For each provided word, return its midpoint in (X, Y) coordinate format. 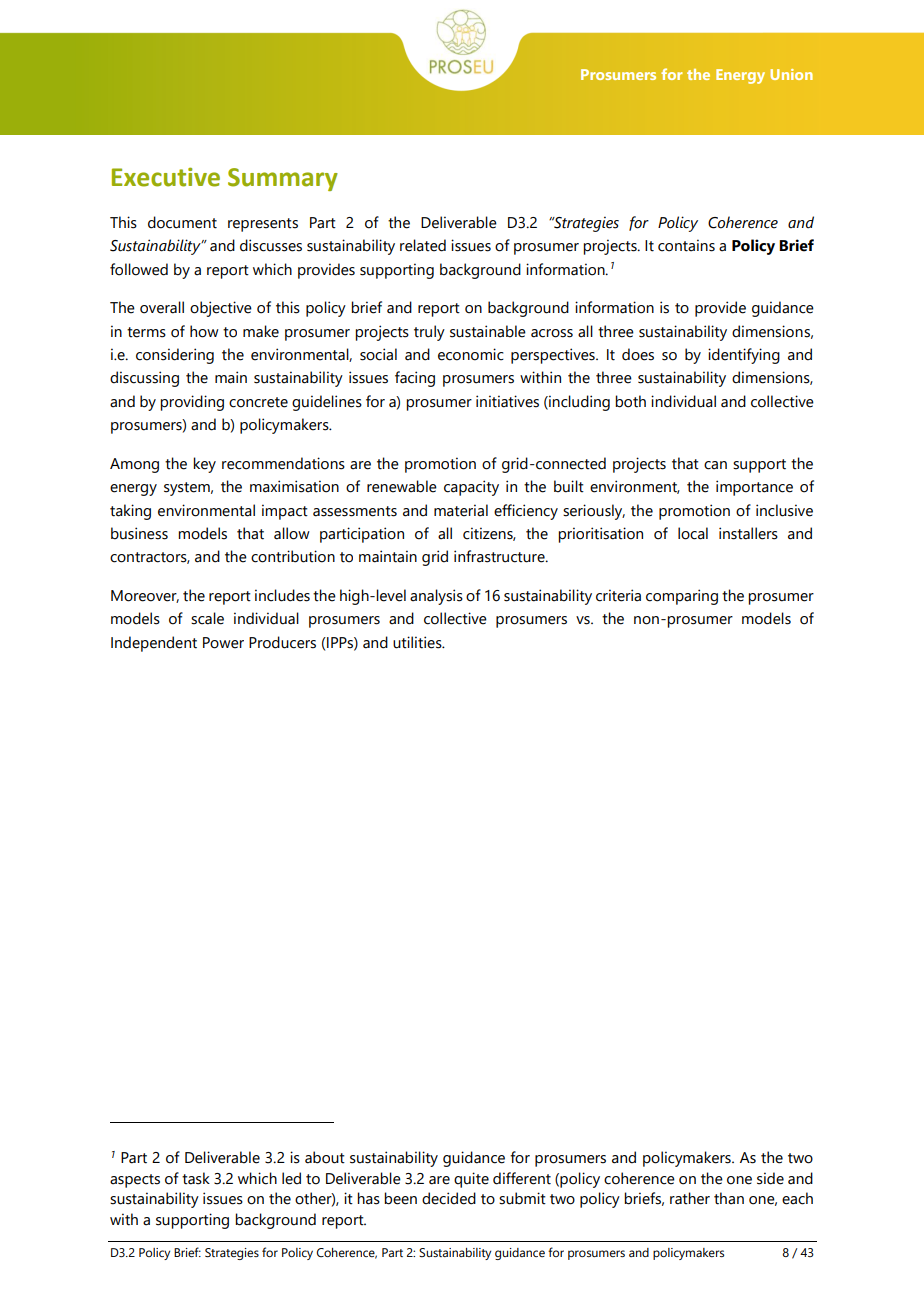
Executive (166, 177)
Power (223, 643)
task (196, 1178)
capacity (471, 488)
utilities (418, 642)
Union (792, 74)
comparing (682, 597)
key (204, 465)
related (423, 245)
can (715, 465)
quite (471, 1180)
